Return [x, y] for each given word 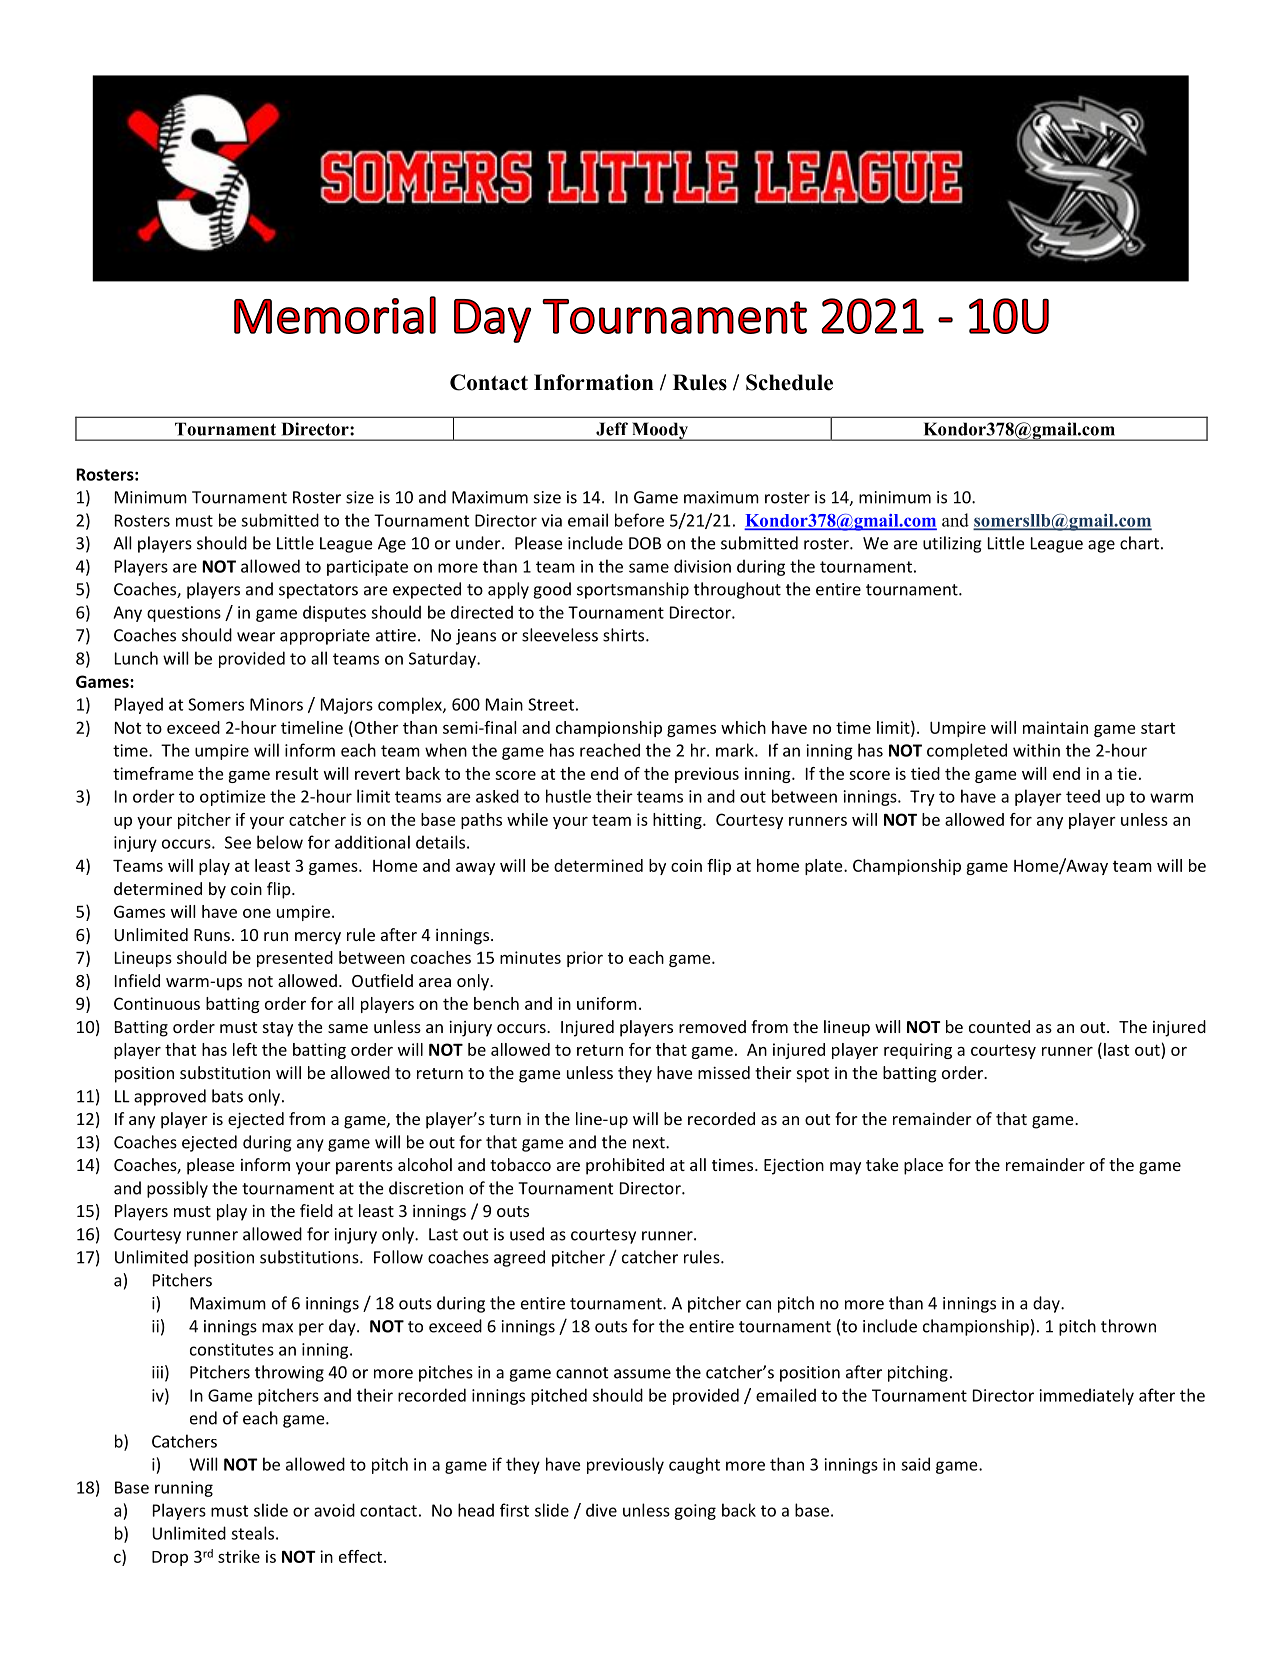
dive [601, 1510]
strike [239, 1556]
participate [367, 568]
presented [295, 959]
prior [585, 959]
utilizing [952, 544]
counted [999, 1026]
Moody [659, 431]
